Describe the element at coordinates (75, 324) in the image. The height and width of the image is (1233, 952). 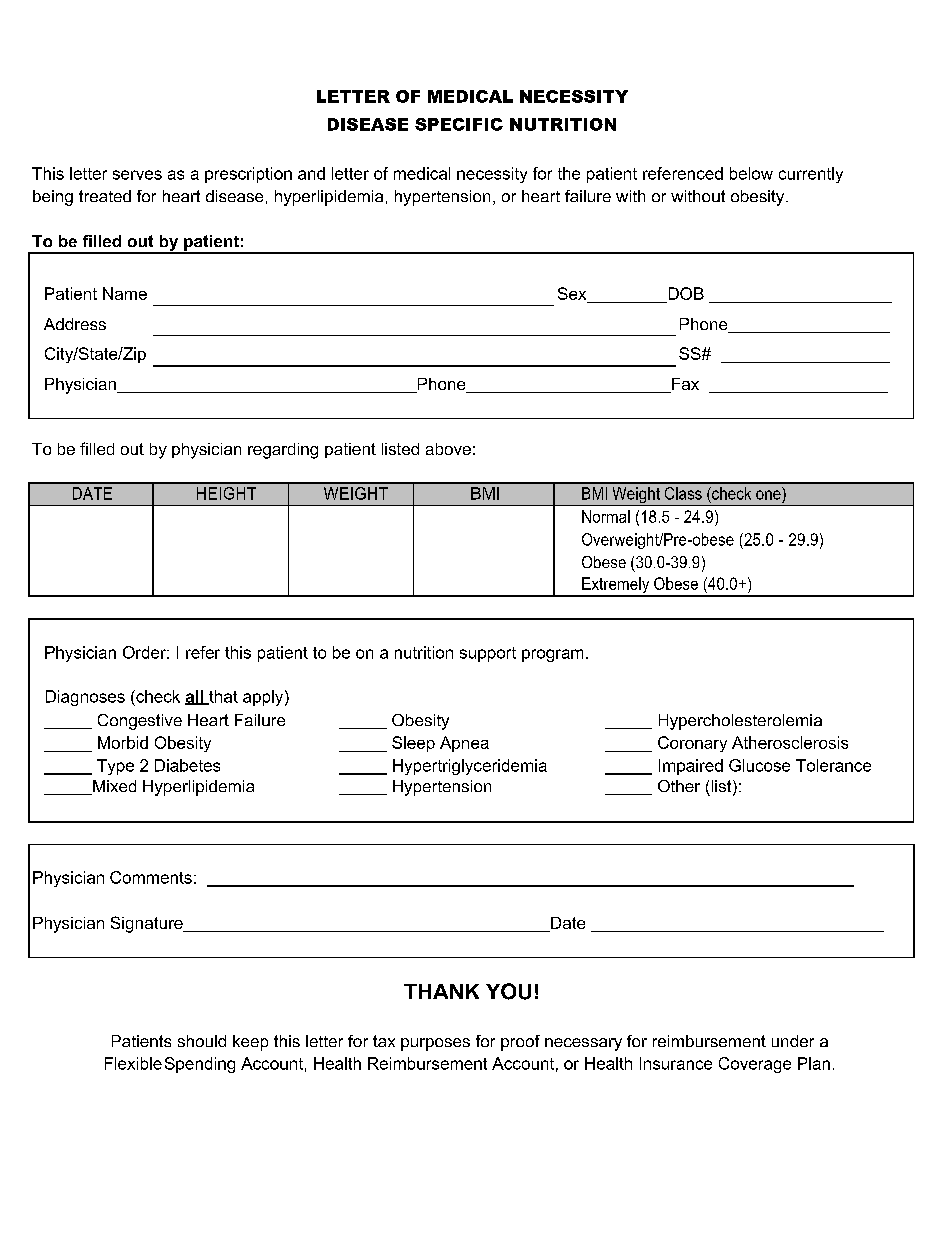
I see `Address` at that location.
